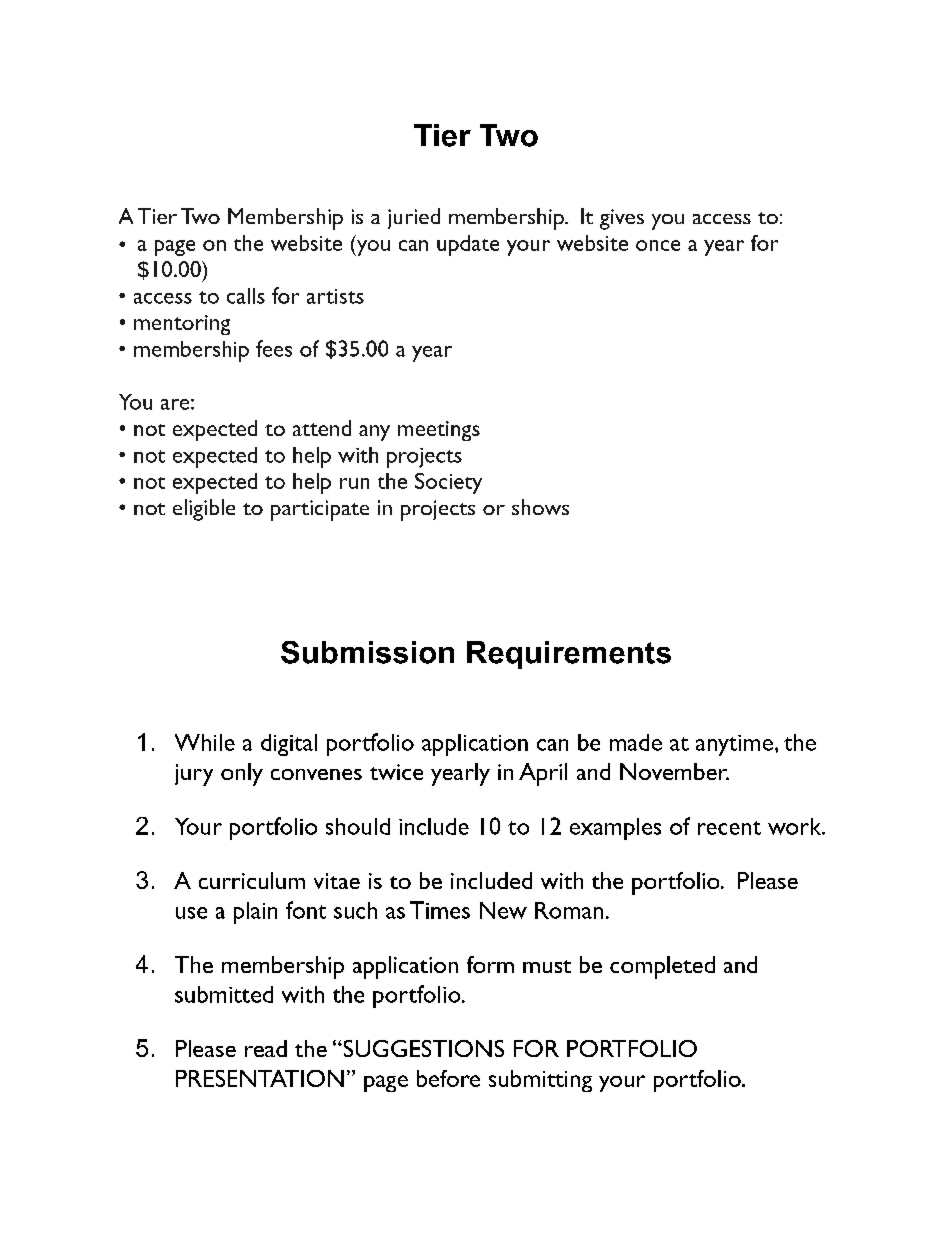  What do you see at coordinates (734, 745) in the screenshot?
I see `anytime` at bounding box center [734, 745].
